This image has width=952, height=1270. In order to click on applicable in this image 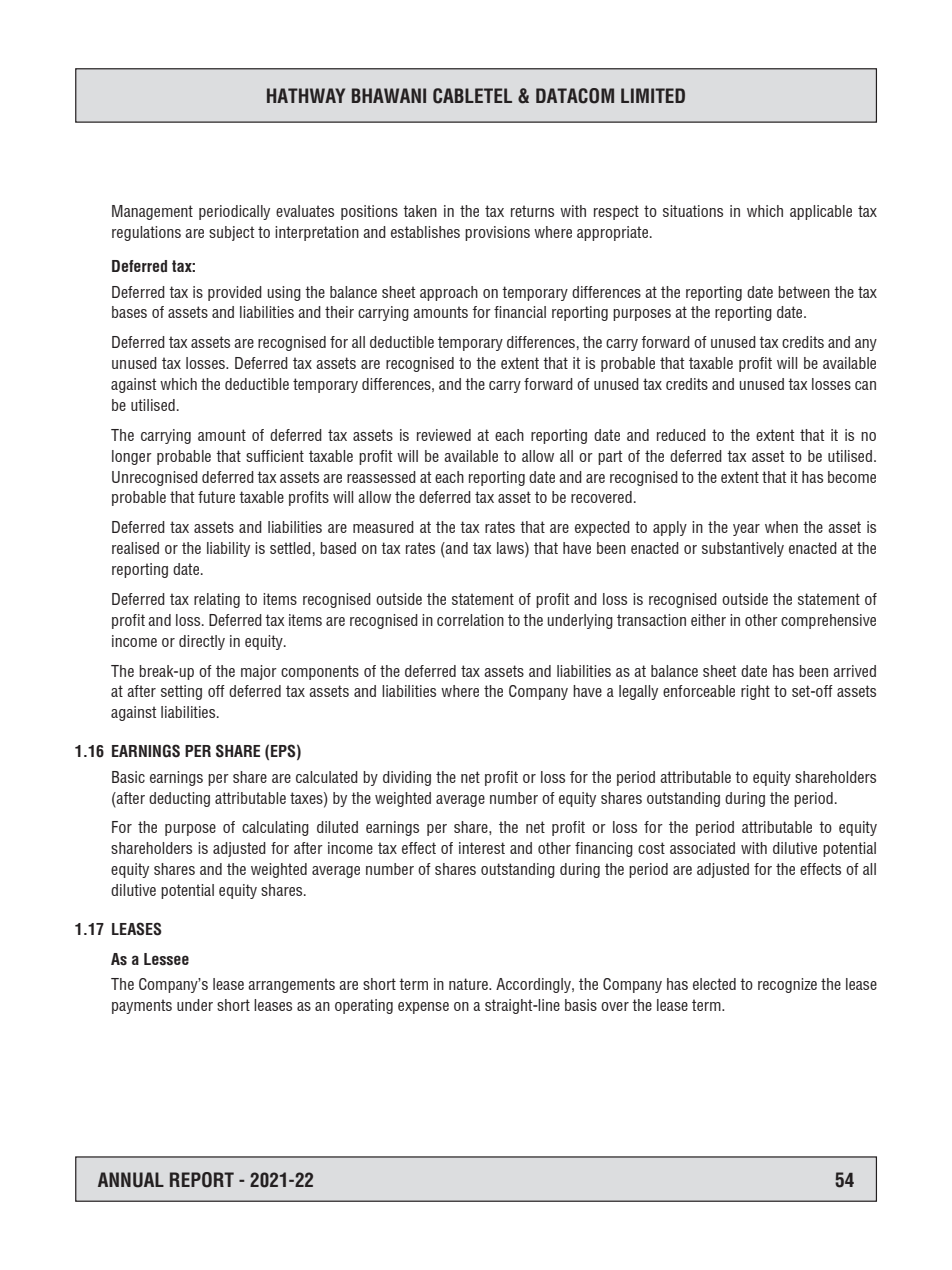, I will do `click(821, 212)`.
